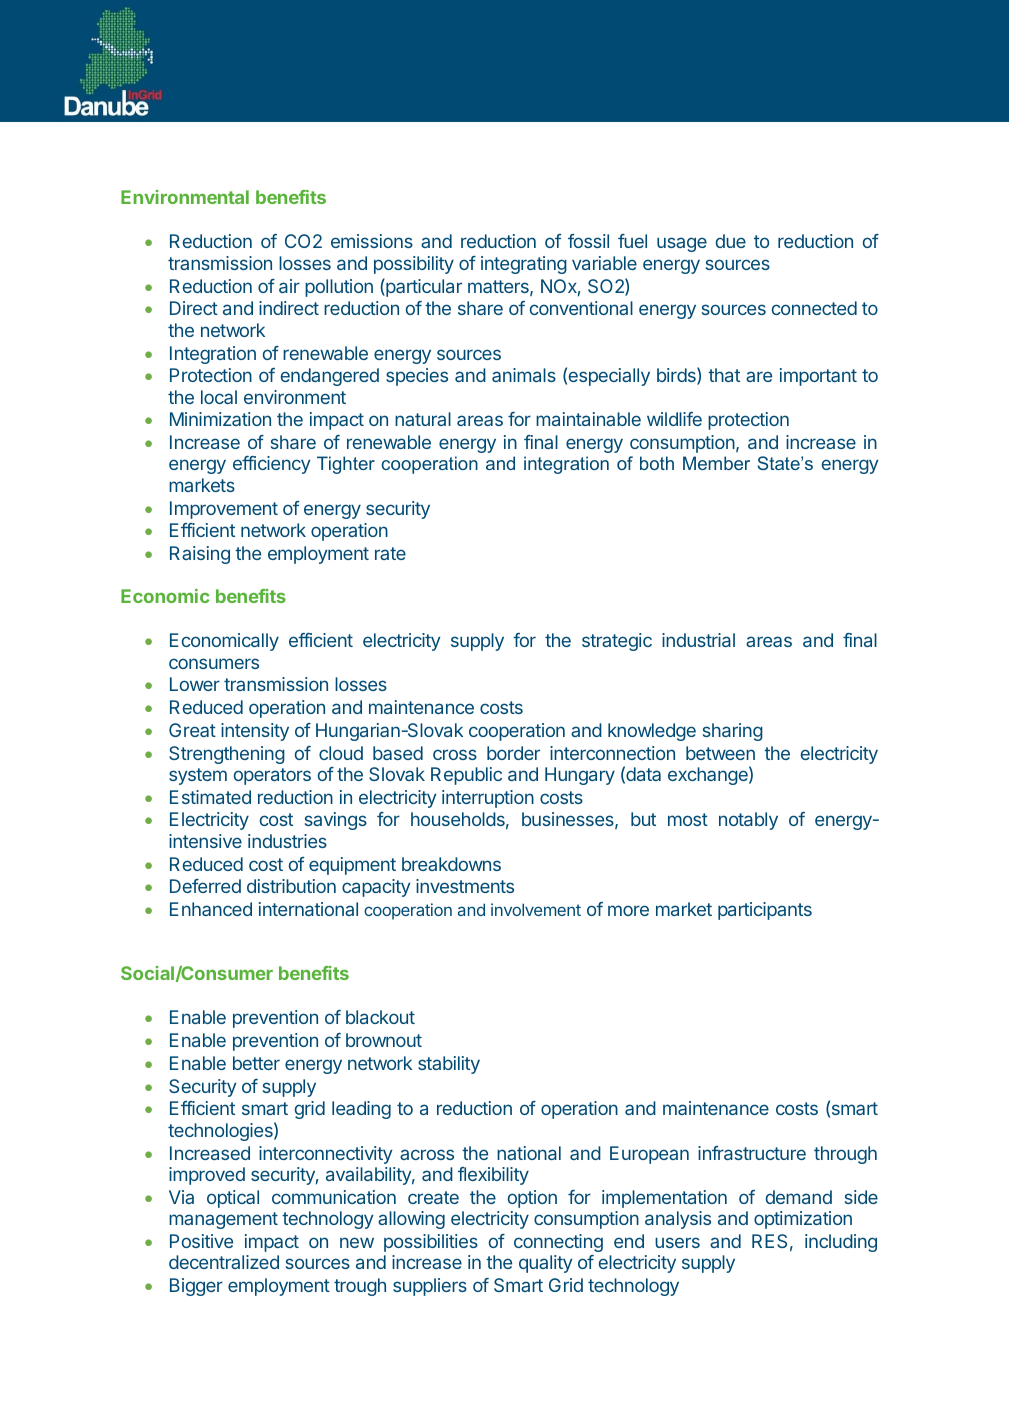  Describe the element at coordinates (720, 753) in the document. I see `between` at that location.
